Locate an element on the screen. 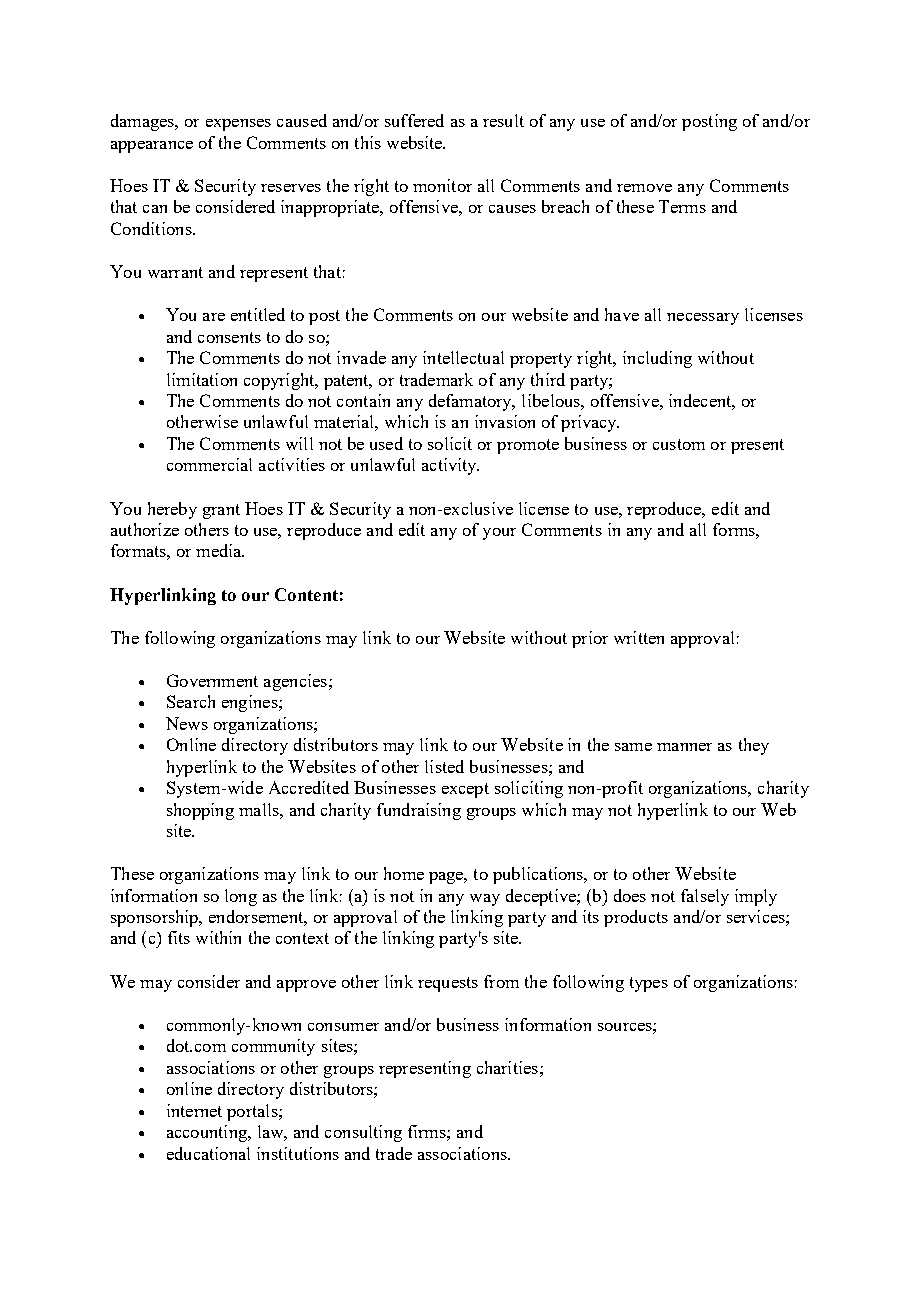 The width and height of the screenshot is (924, 1308). charities is located at coordinates (507, 1067).
